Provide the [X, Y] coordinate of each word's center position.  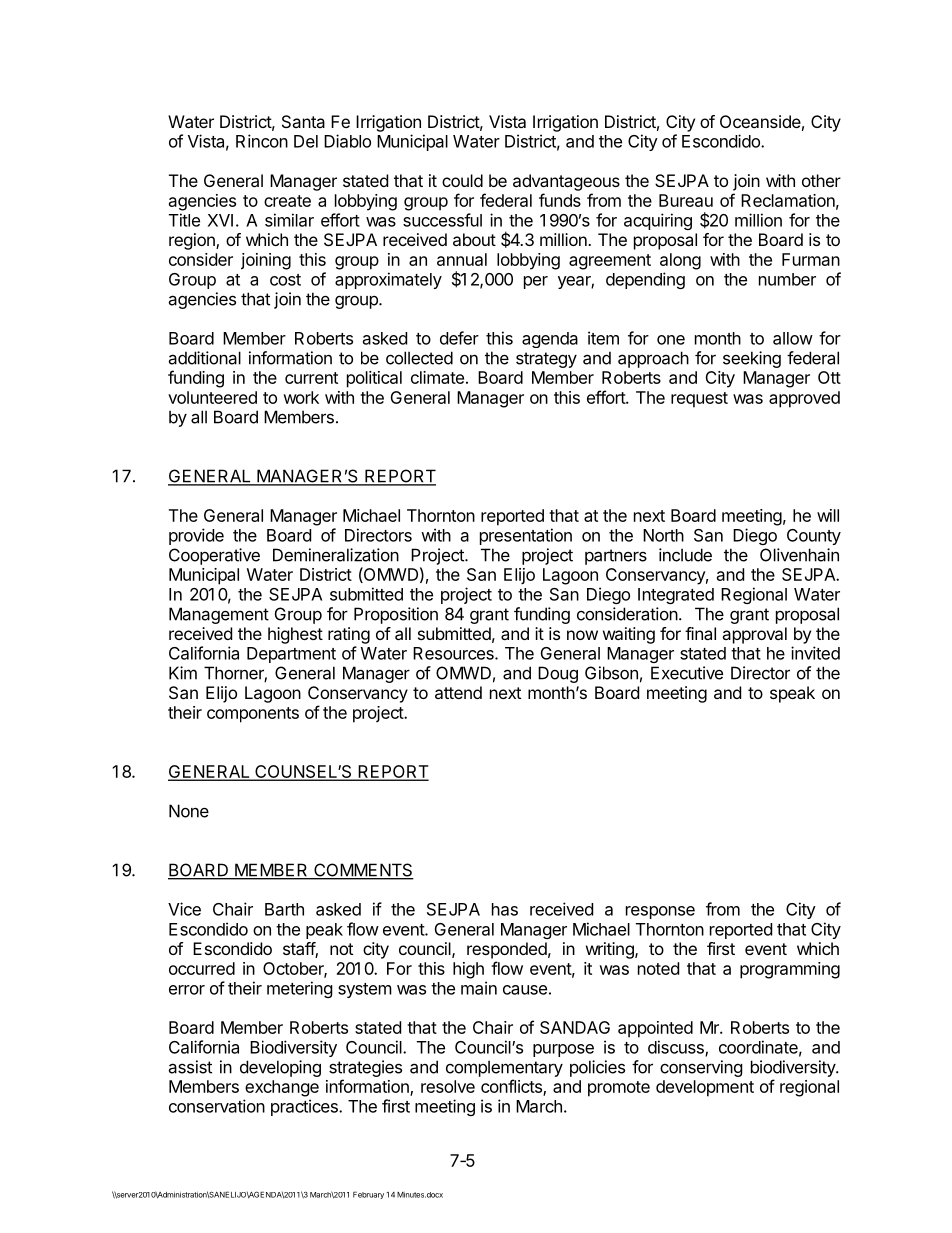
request [699, 400]
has [505, 909]
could [462, 180]
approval [754, 635]
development [705, 1088]
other [821, 180]
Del [306, 141]
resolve [448, 1086]
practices [305, 1107]
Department [291, 655]
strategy [546, 360]
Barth [284, 909]
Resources [454, 653]
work [301, 397]
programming [790, 970]
